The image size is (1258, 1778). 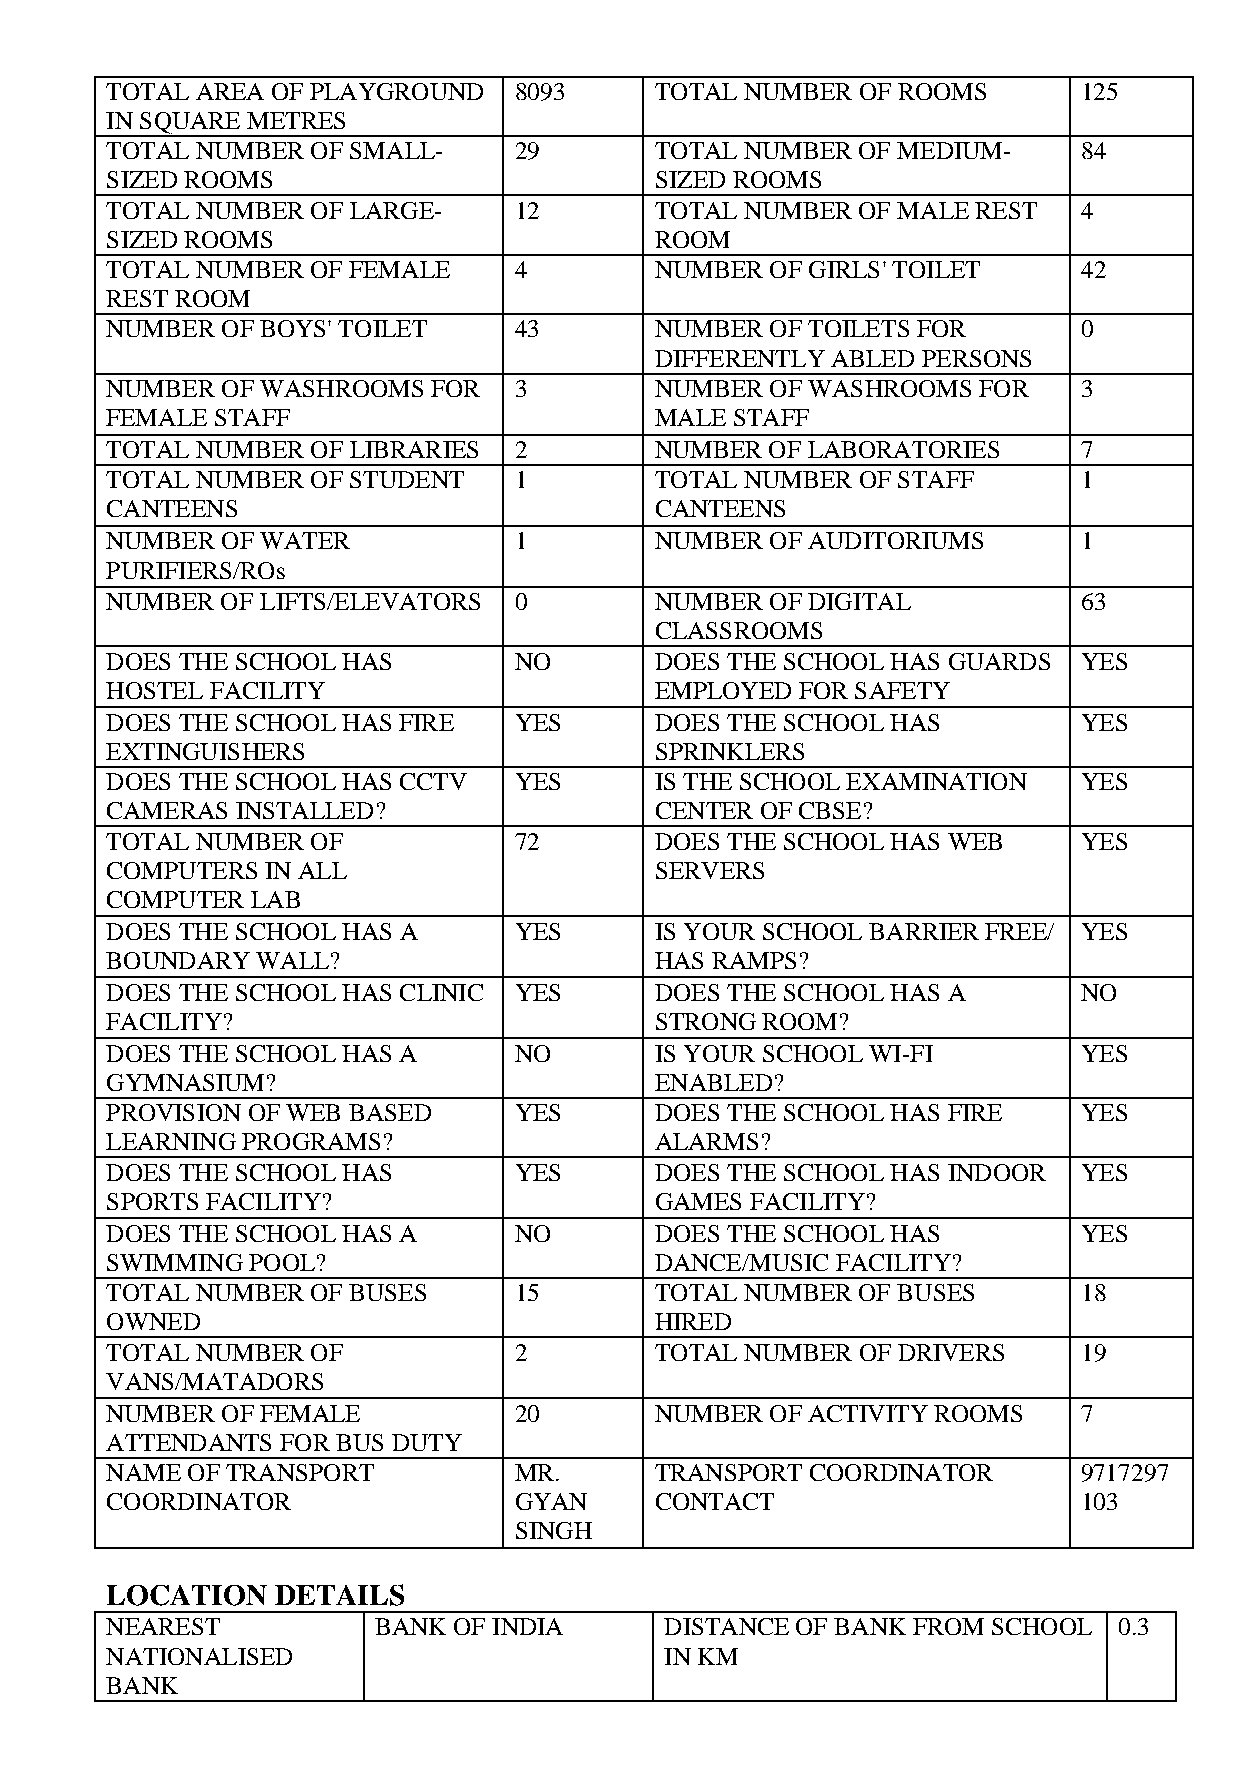 I want to click on GIRLS, so click(x=844, y=269).
